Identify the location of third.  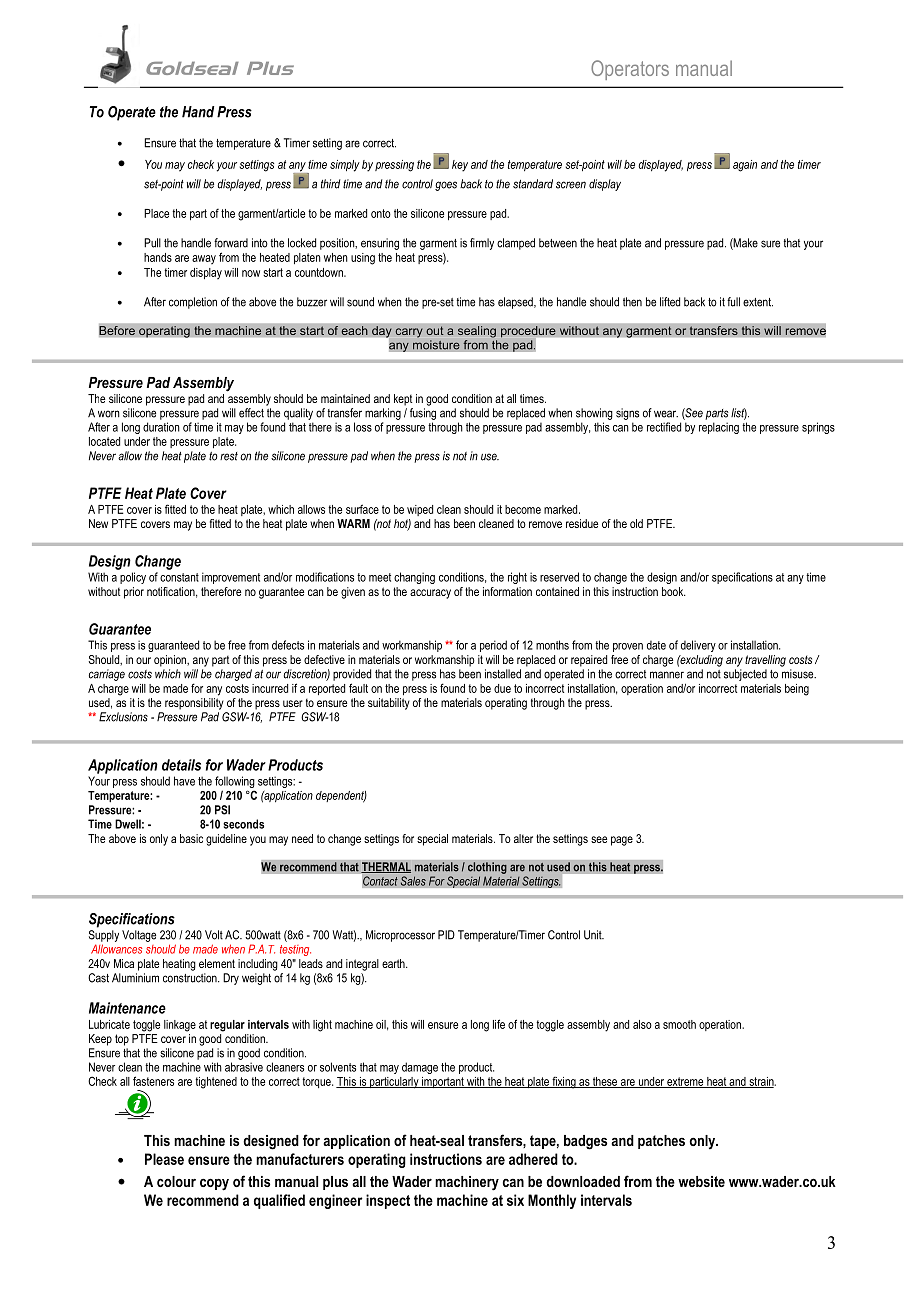
(330, 184).
